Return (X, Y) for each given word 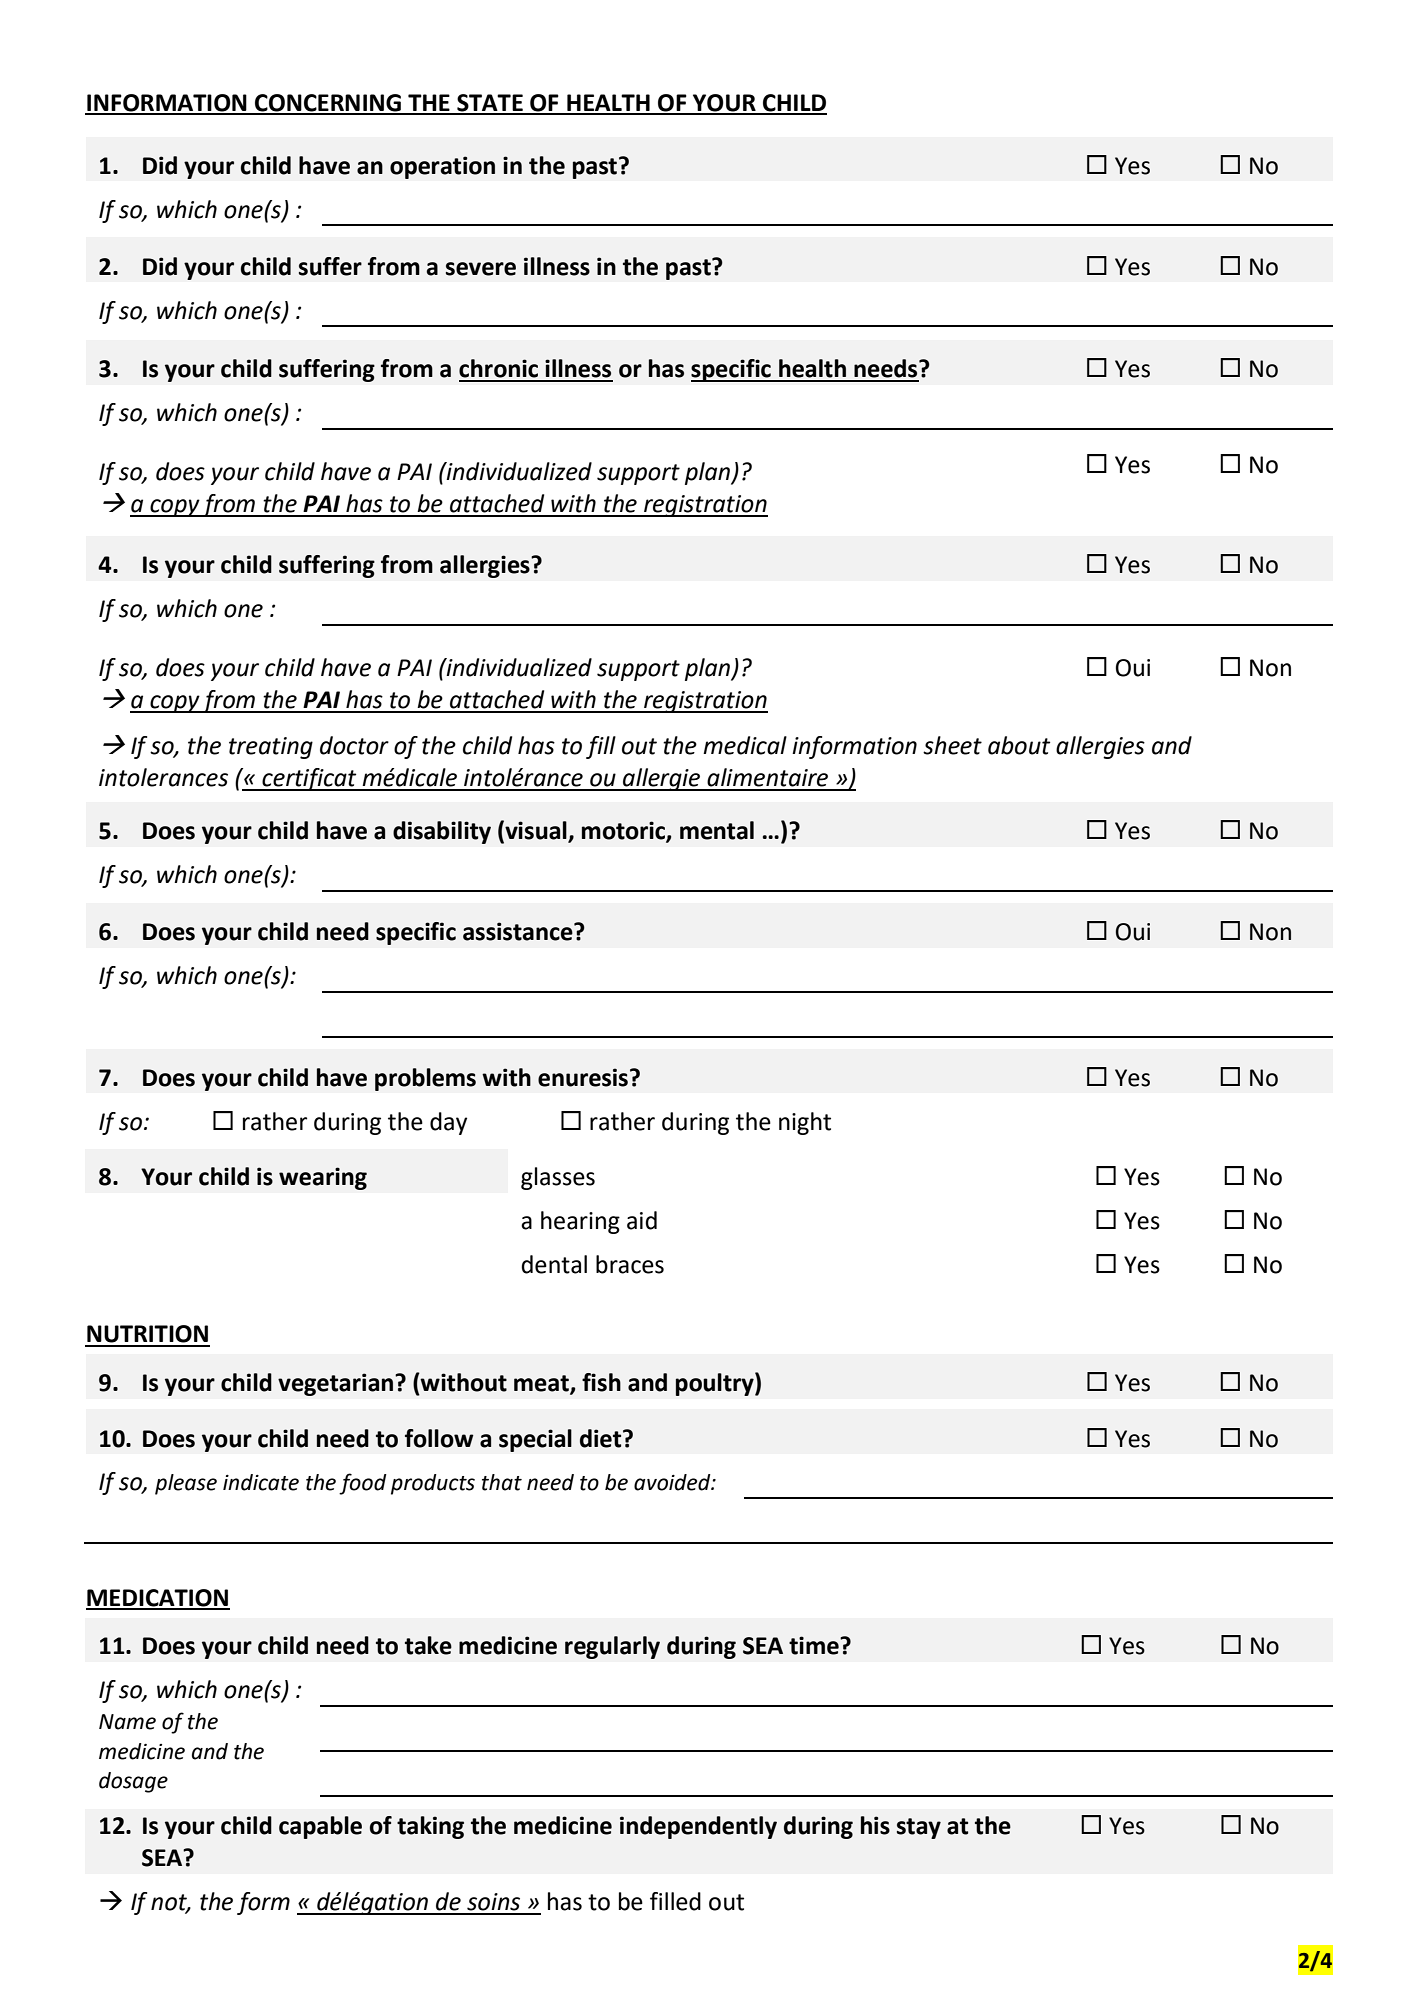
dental (554, 1264)
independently (698, 1827)
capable (320, 1827)
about (1019, 745)
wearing (323, 1178)
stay (919, 1828)
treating (271, 748)
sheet (952, 745)
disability (442, 832)
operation (442, 167)
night (805, 1123)
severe (481, 269)
